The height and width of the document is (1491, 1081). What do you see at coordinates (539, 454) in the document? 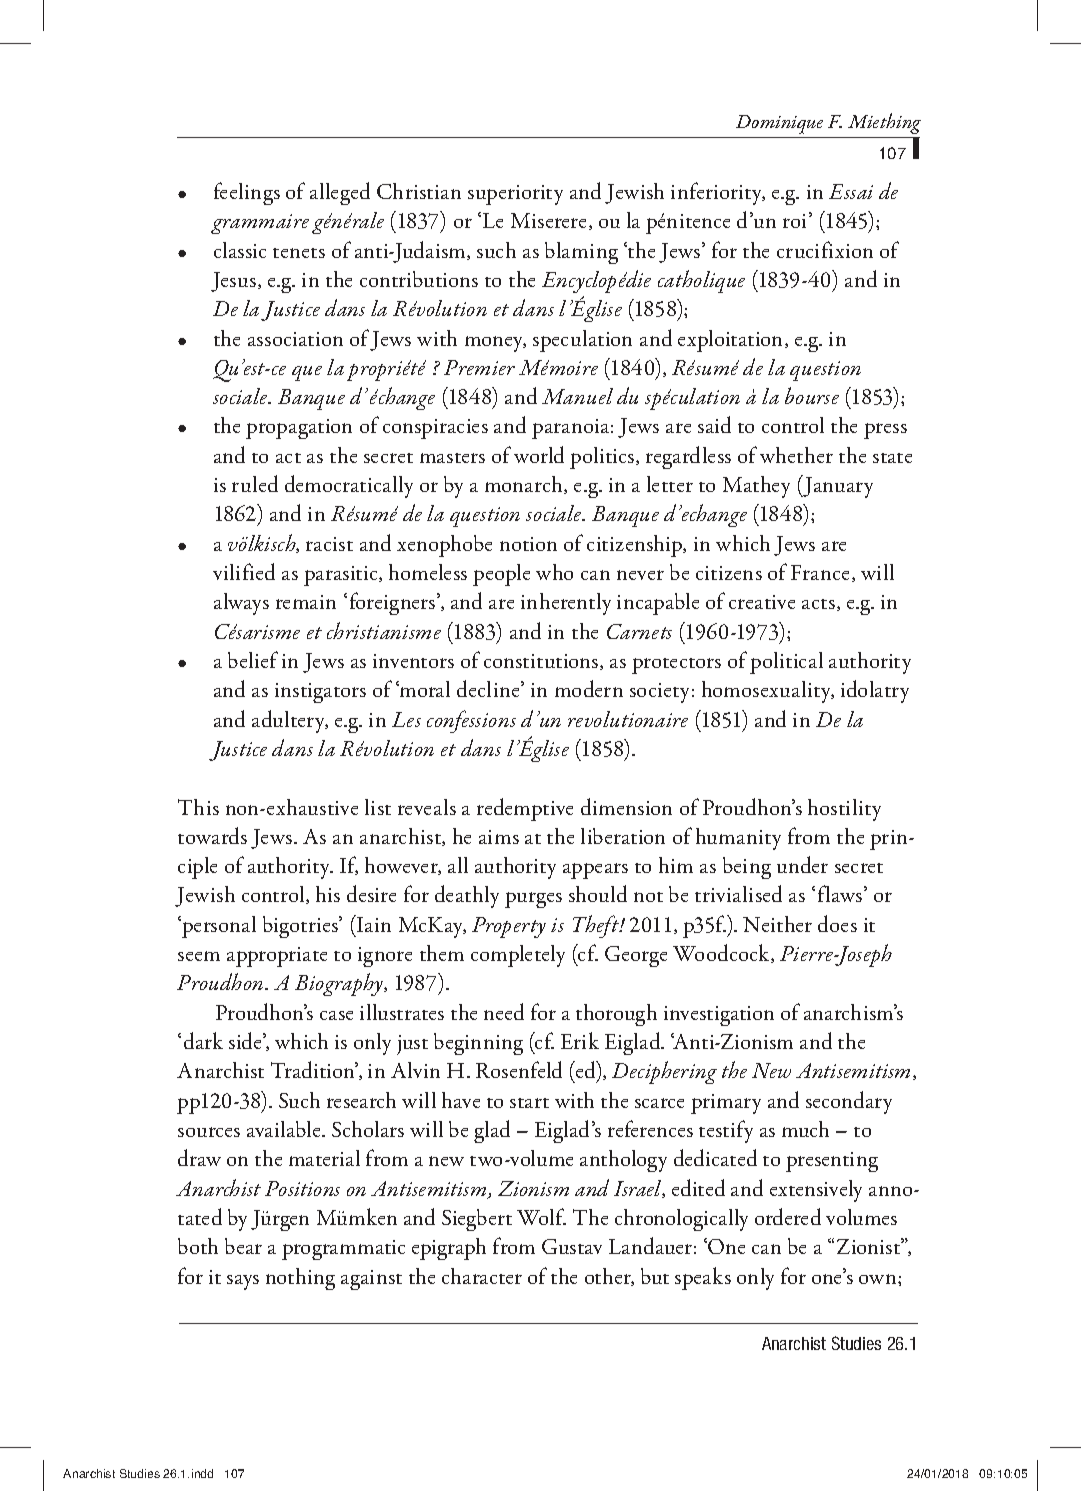
I see `world` at bounding box center [539, 454].
